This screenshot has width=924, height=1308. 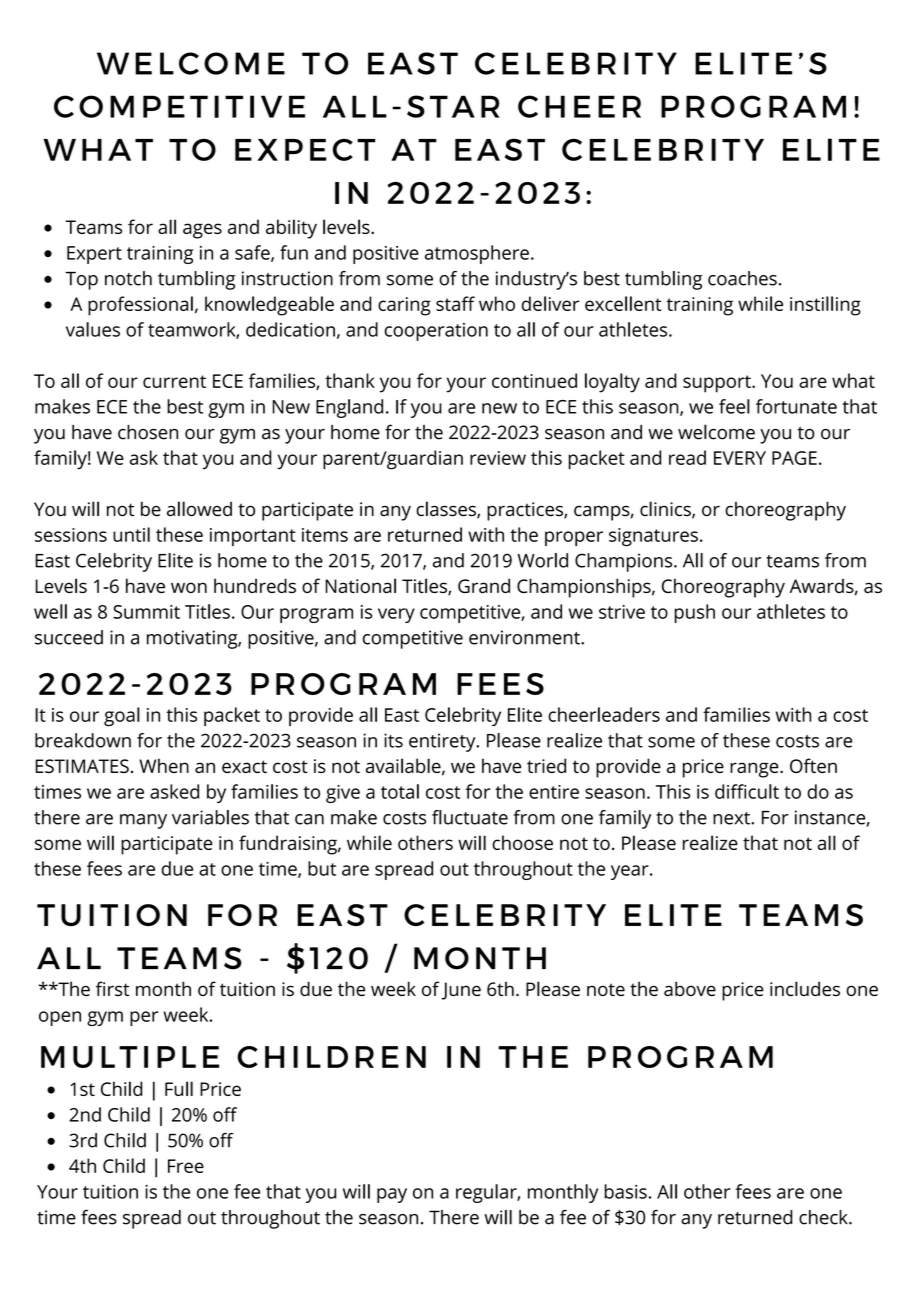 What do you see at coordinates (666, 510) in the screenshot?
I see `clinics` at bounding box center [666, 510].
